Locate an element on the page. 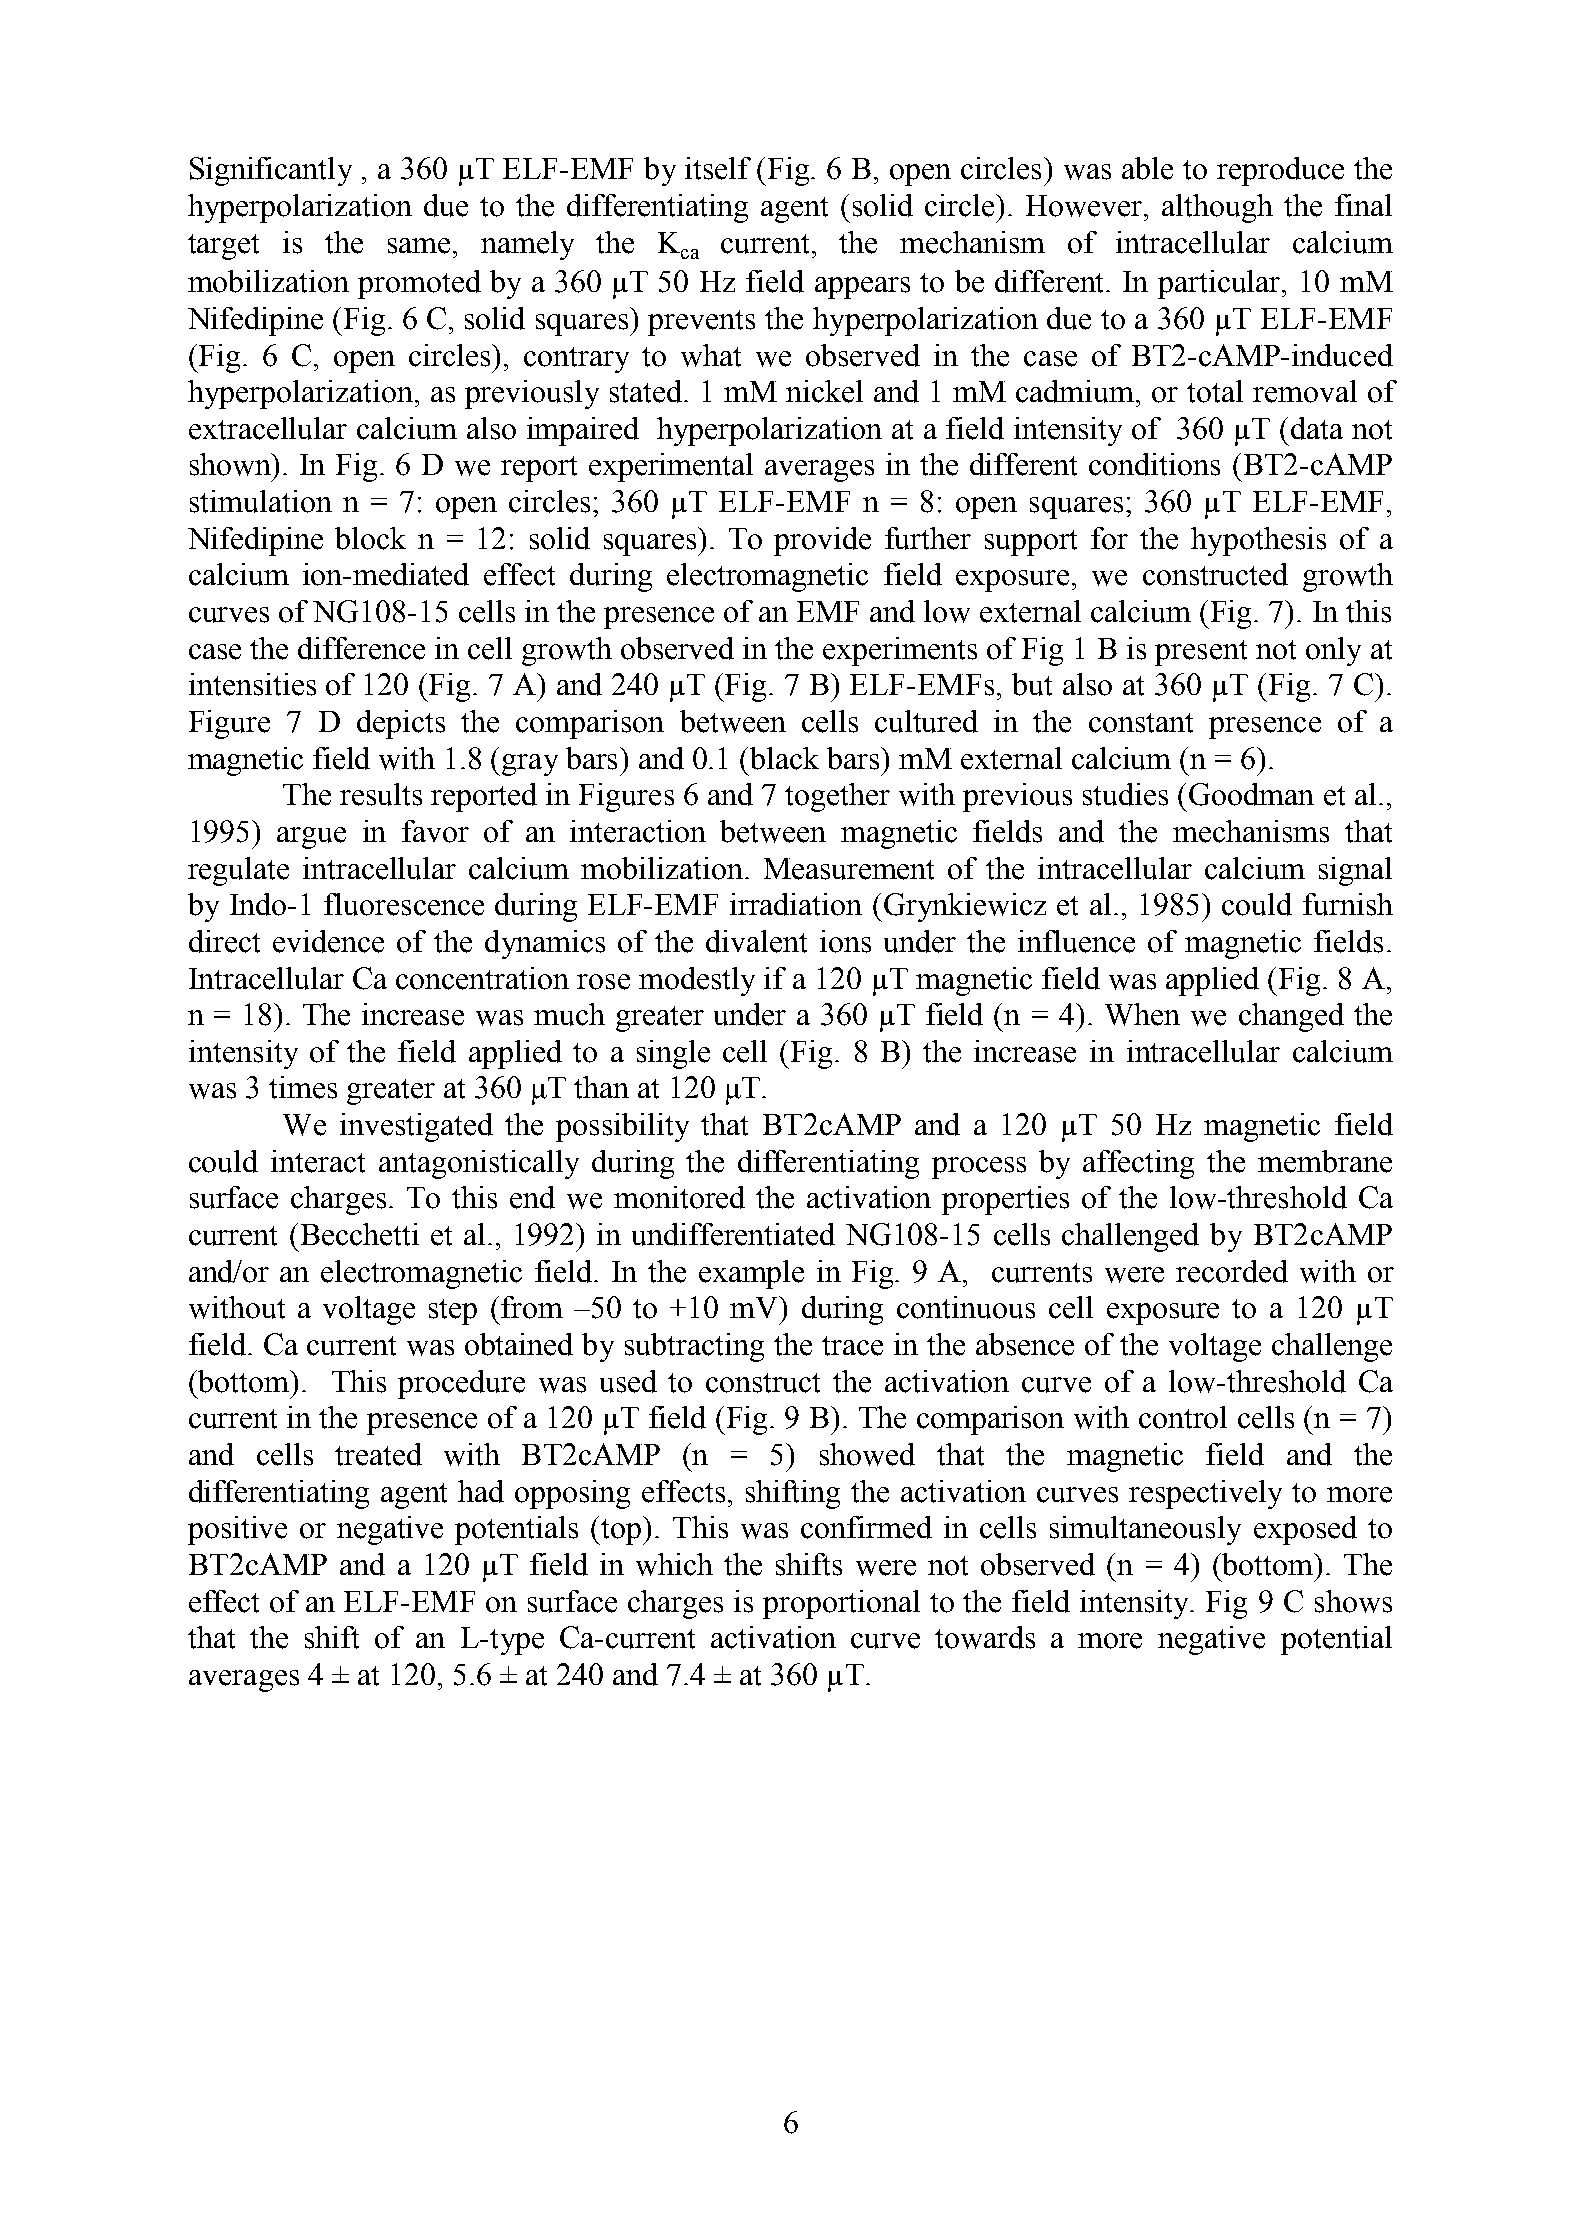 The image size is (1580, 2236). proportional is located at coordinates (841, 1604).
